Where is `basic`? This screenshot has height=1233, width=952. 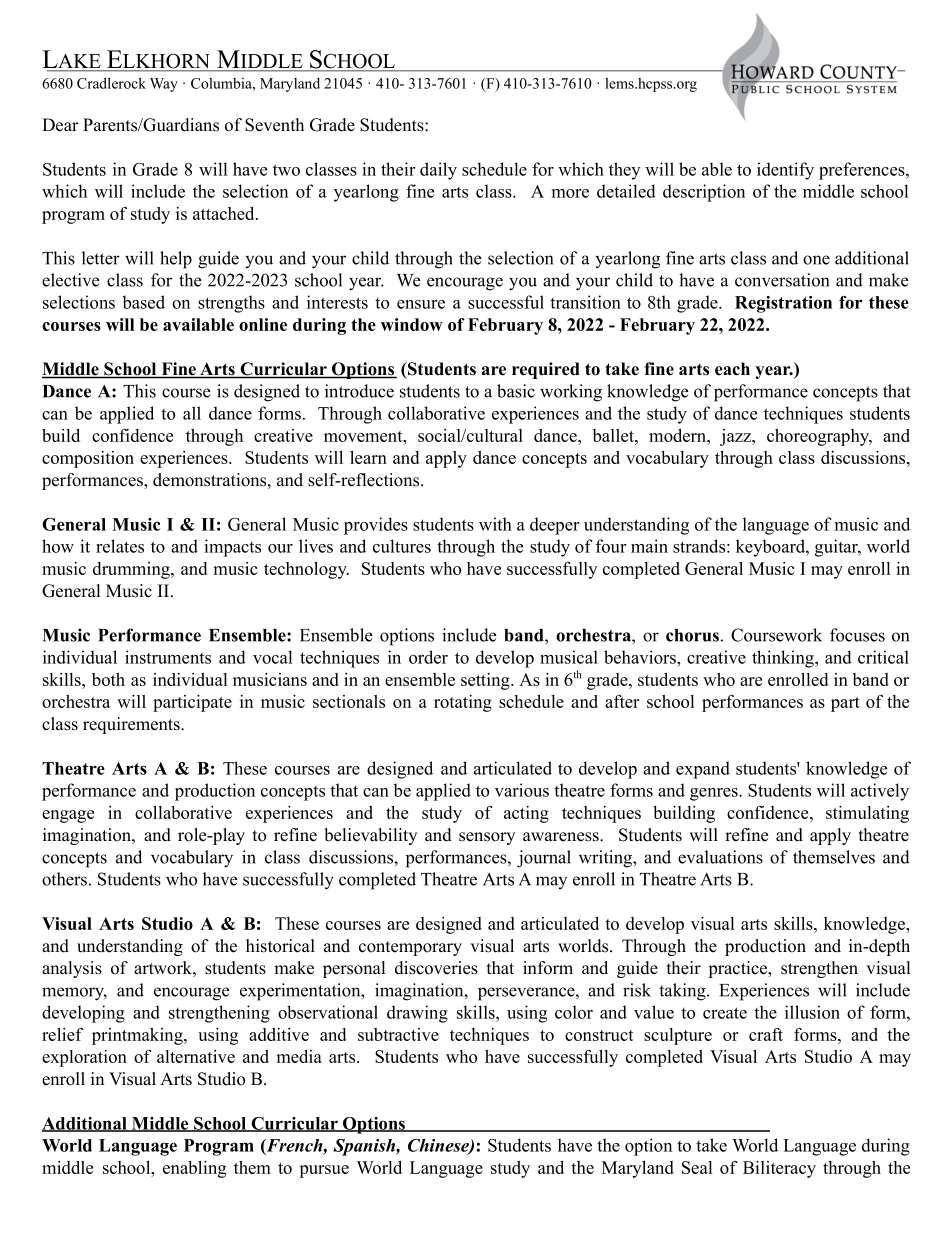
basic is located at coordinates (516, 391).
